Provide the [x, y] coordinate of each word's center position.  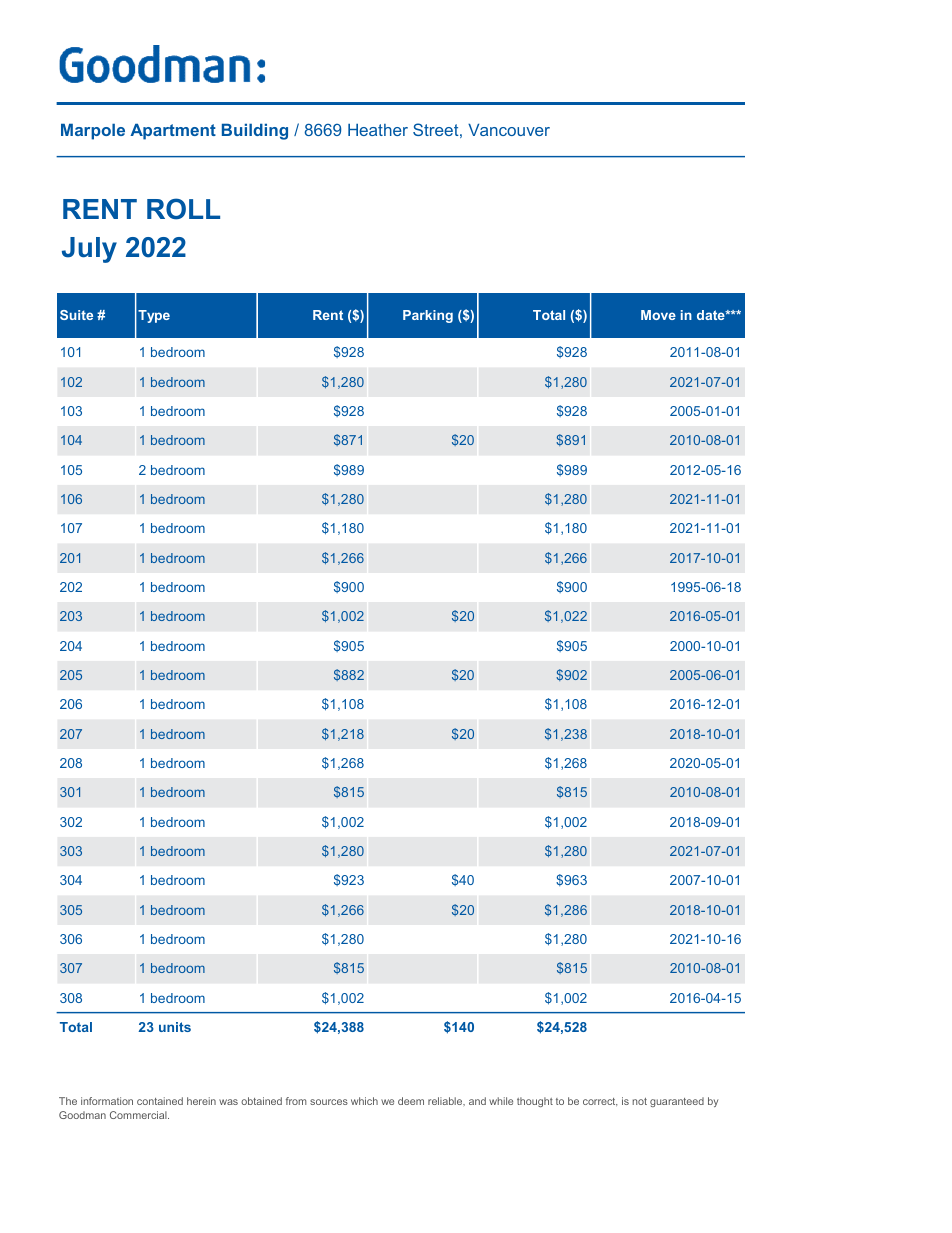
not [639, 1101]
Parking [428, 316]
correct [600, 1102]
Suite [76, 315]
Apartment [173, 131]
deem [411, 1101]
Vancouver [509, 129]
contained [160, 1101]
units [175, 1027]
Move [658, 315]
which [364, 1101]
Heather [378, 129]
